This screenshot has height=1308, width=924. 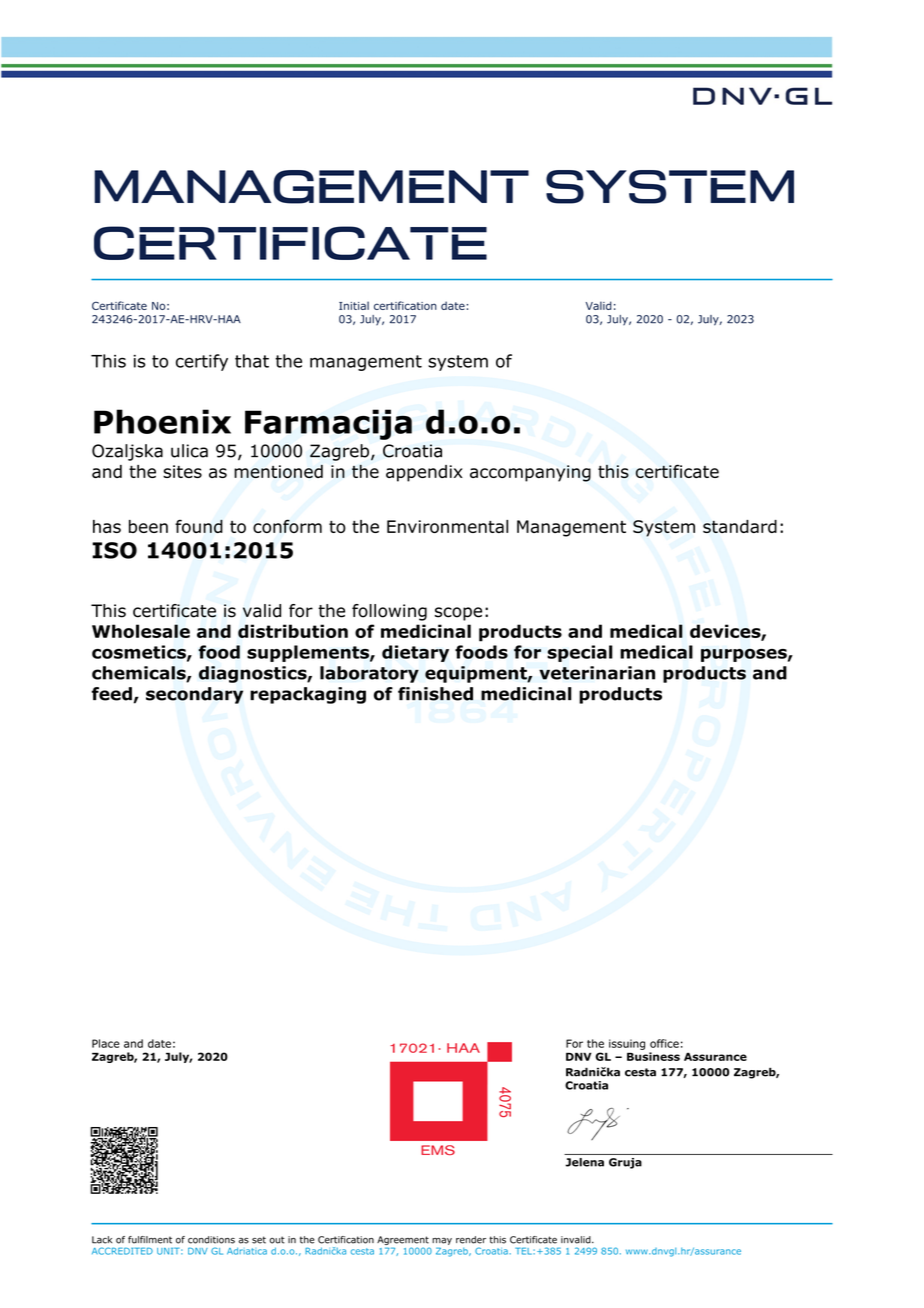 What do you see at coordinates (106, 1043) in the screenshot?
I see `Place` at bounding box center [106, 1043].
